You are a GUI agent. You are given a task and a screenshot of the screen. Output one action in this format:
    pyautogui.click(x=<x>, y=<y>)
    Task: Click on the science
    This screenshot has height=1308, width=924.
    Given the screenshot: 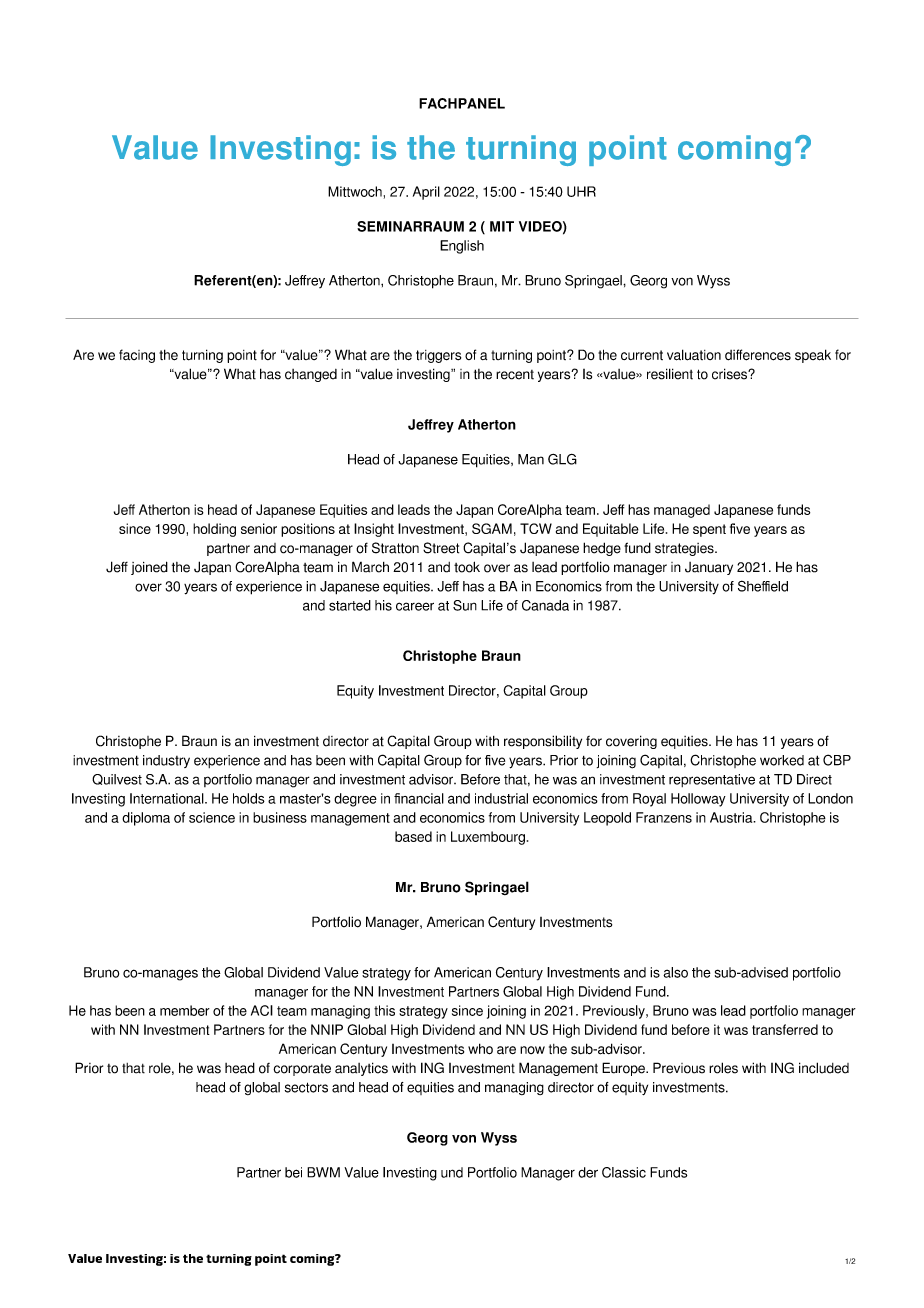 What is the action you would take?
    pyautogui.click(x=212, y=817)
